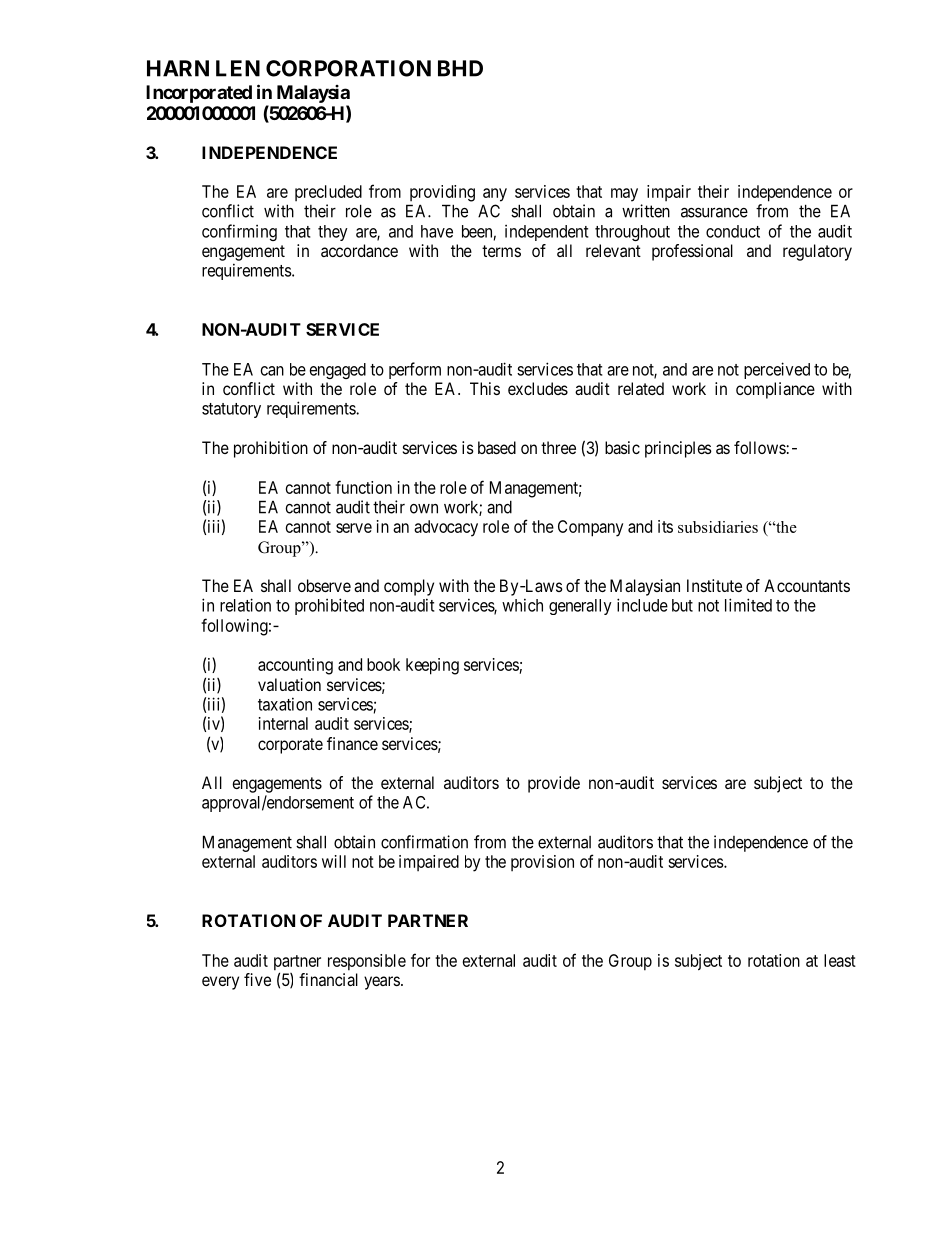 This screenshot has width=952, height=1233. Describe the element at coordinates (840, 960) in the screenshot. I see `least` at that location.
